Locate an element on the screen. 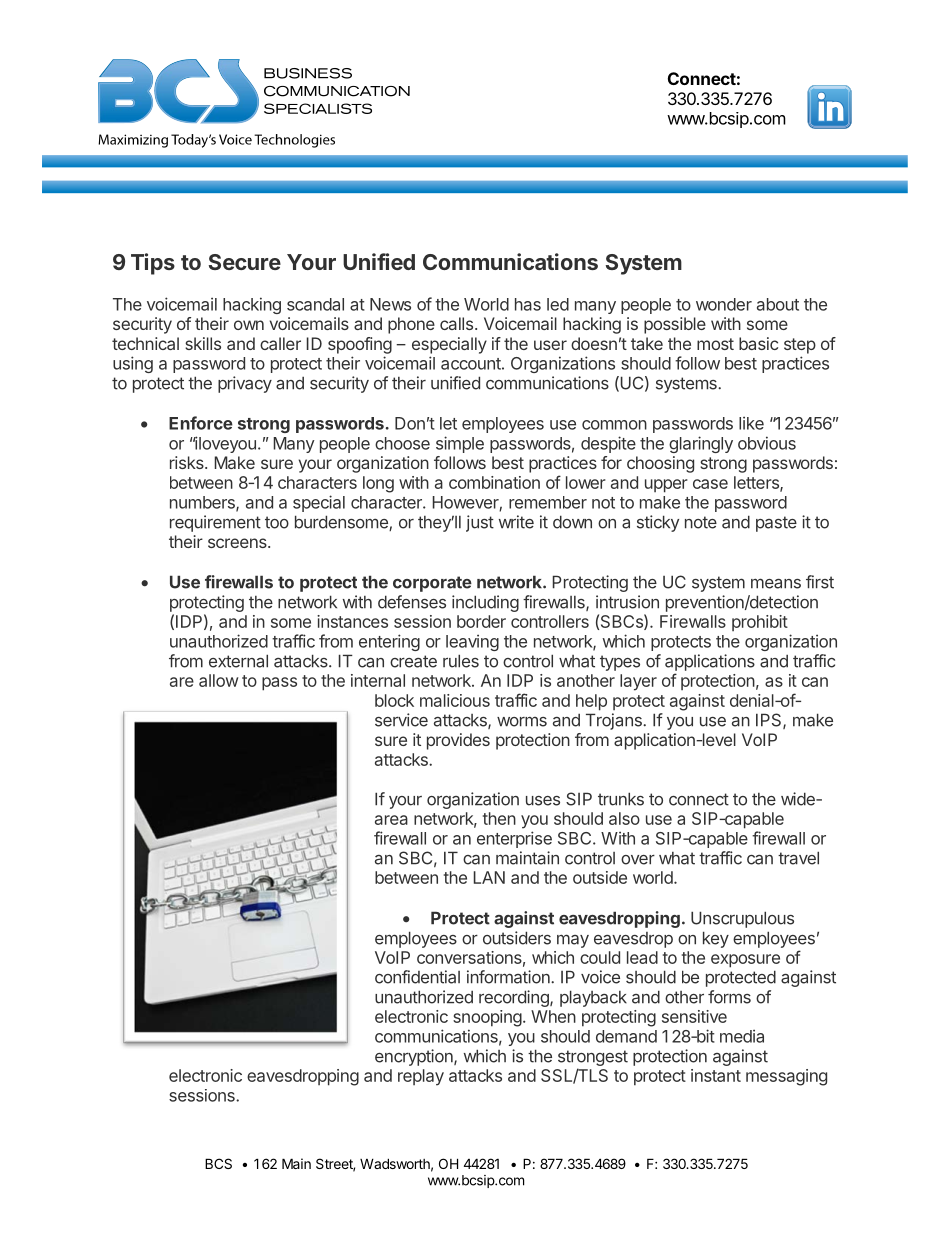  Secure is located at coordinates (245, 262).
